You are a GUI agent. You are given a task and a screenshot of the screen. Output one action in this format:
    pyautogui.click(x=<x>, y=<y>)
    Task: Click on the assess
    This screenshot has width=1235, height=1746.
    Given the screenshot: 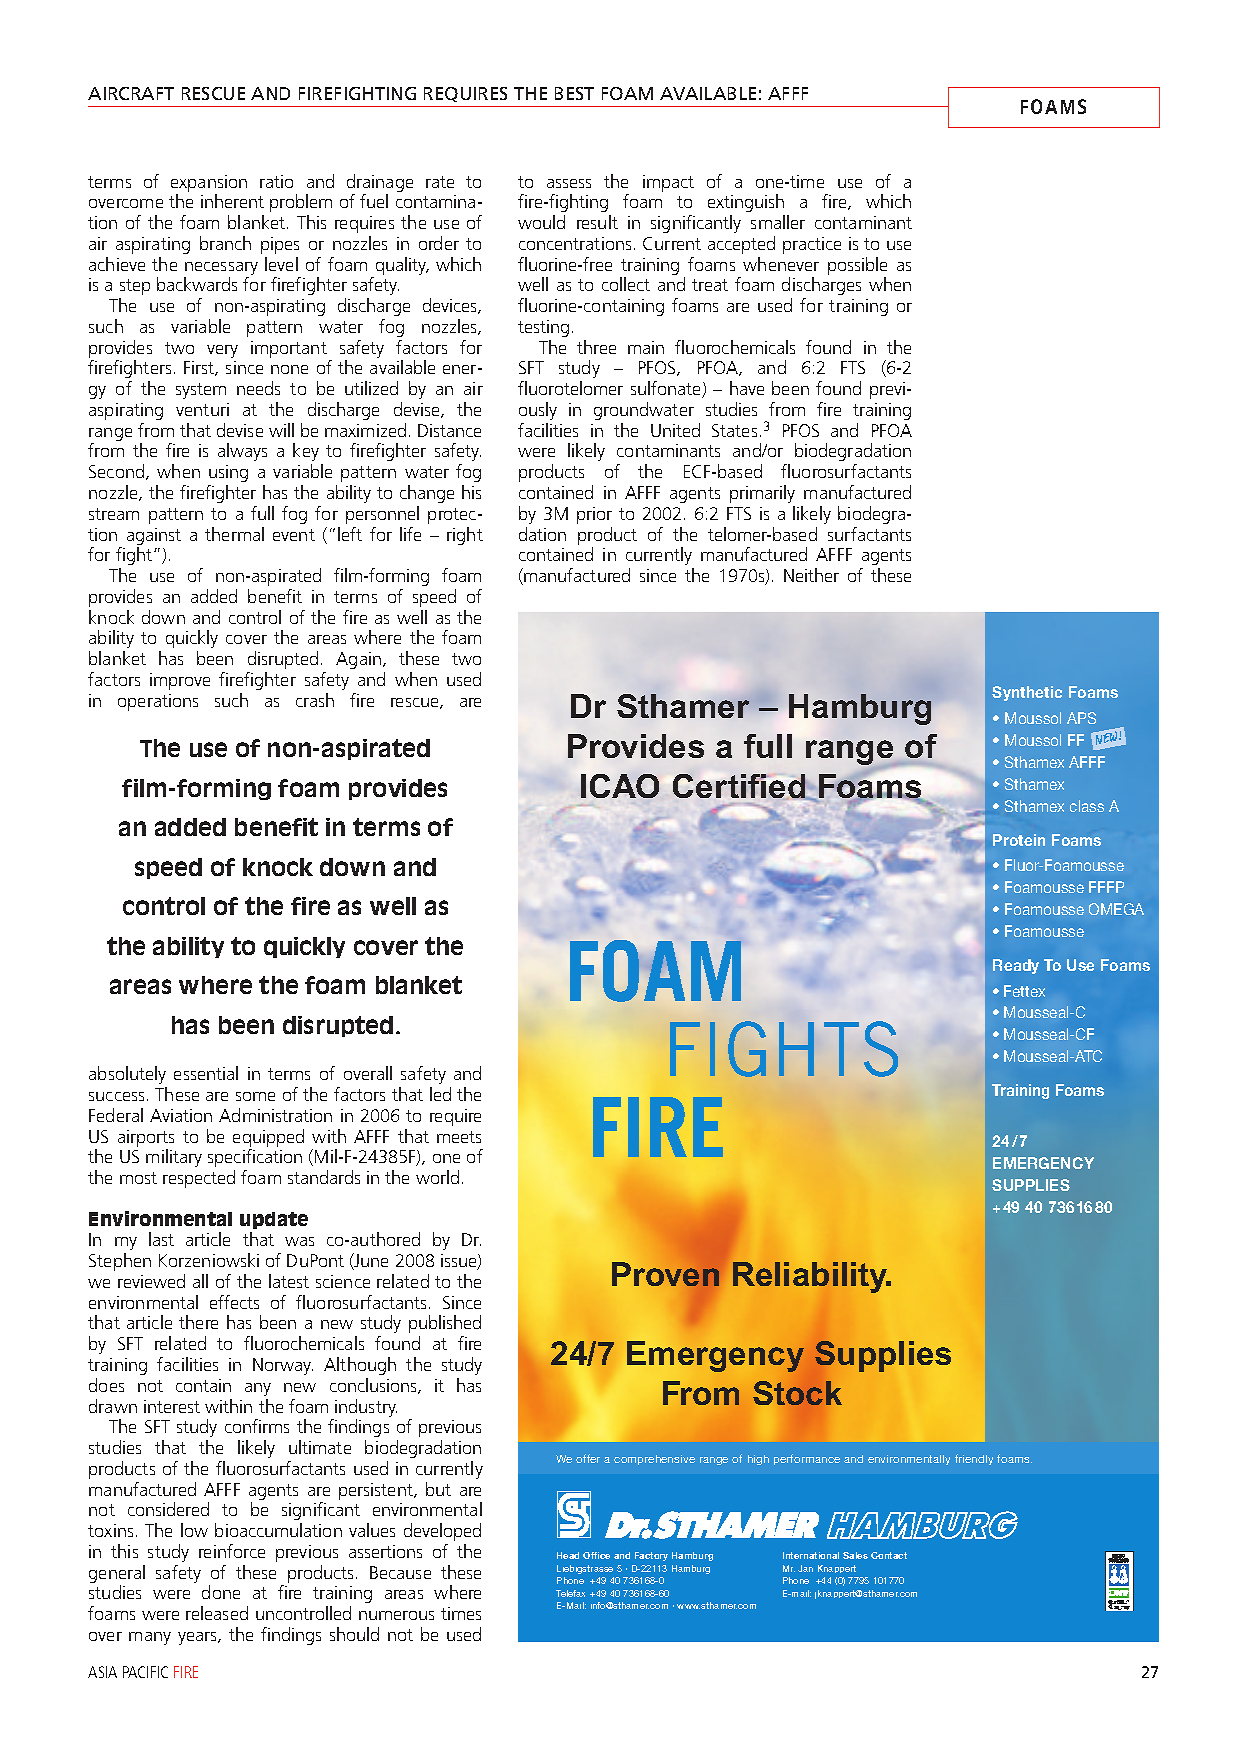 What is the action you would take?
    pyautogui.click(x=569, y=183)
